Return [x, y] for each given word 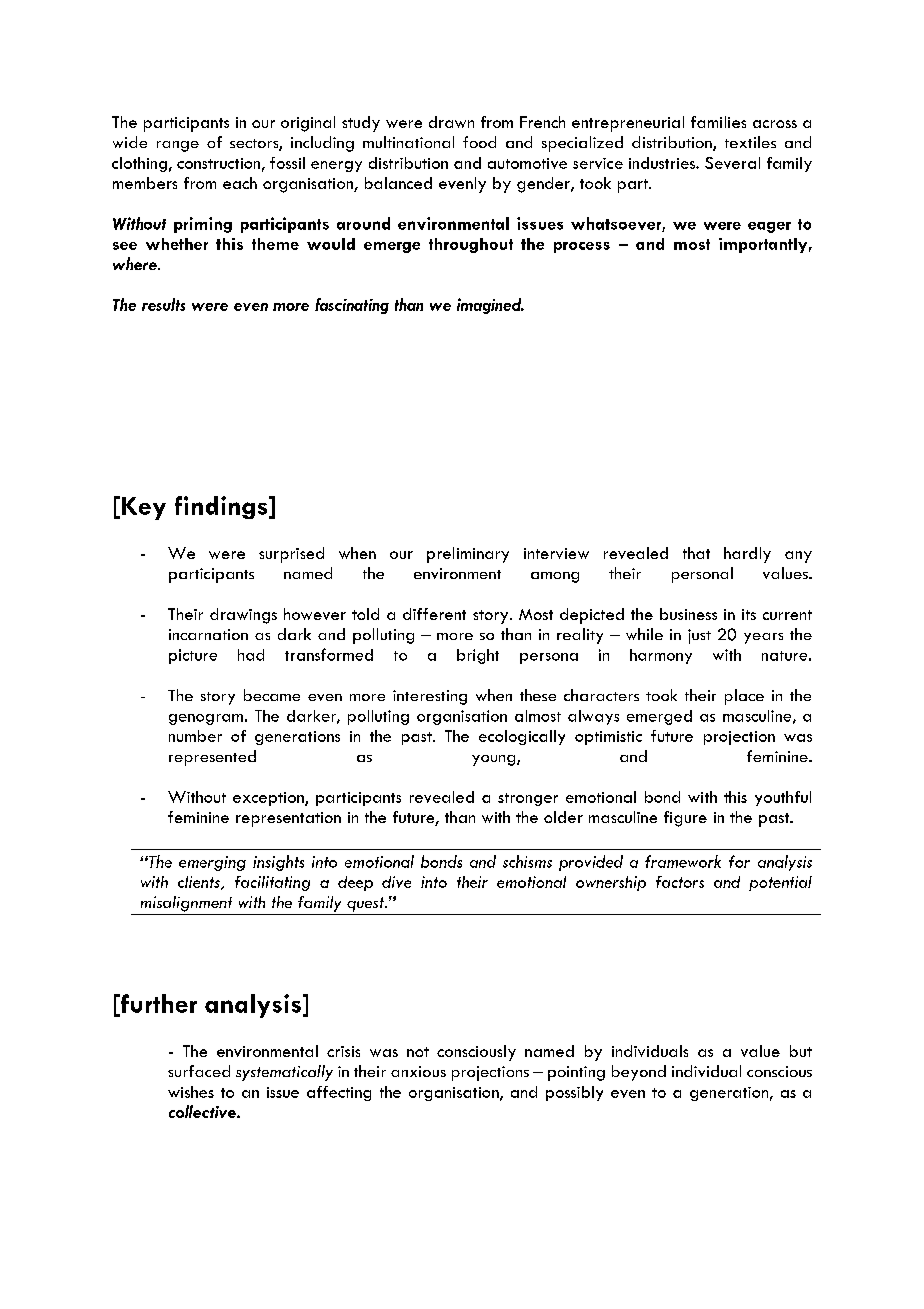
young [495, 760]
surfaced [199, 1071]
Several [732, 163]
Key [144, 508]
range [178, 146]
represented [212, 758]
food [479, 142]
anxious [418, 1071]
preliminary [468, 555]
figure [685, 819]
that [696, 553]
